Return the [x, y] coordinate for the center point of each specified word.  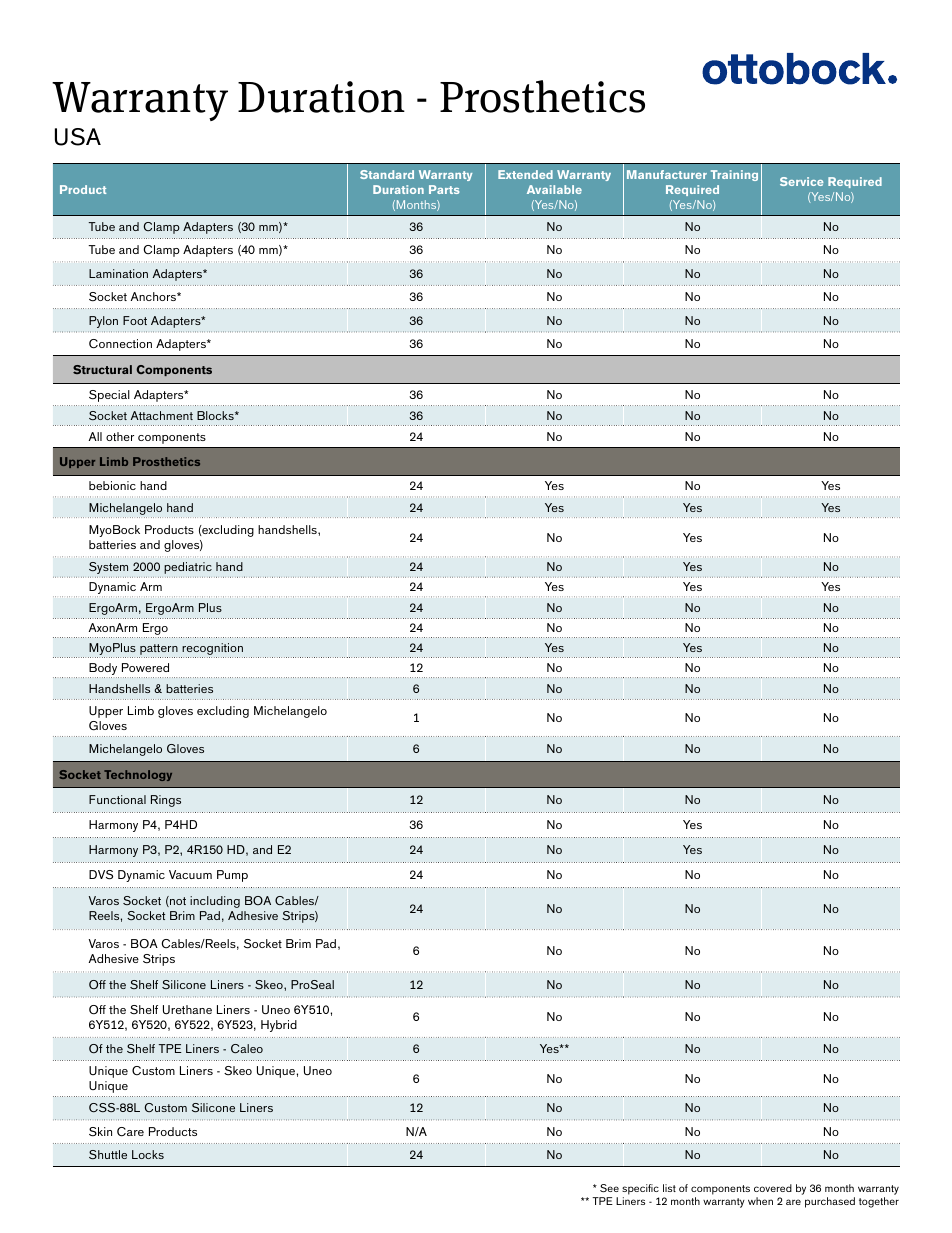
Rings [166, 801]
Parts [444, 189]
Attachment [162, 415]
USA [78, 137]
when [760, 1201]
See [609, 1188]
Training [734, 175]
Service [802, 181]
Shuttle [108, 1154]
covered [773, 1188]
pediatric [188, 568]
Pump [232, 876]
